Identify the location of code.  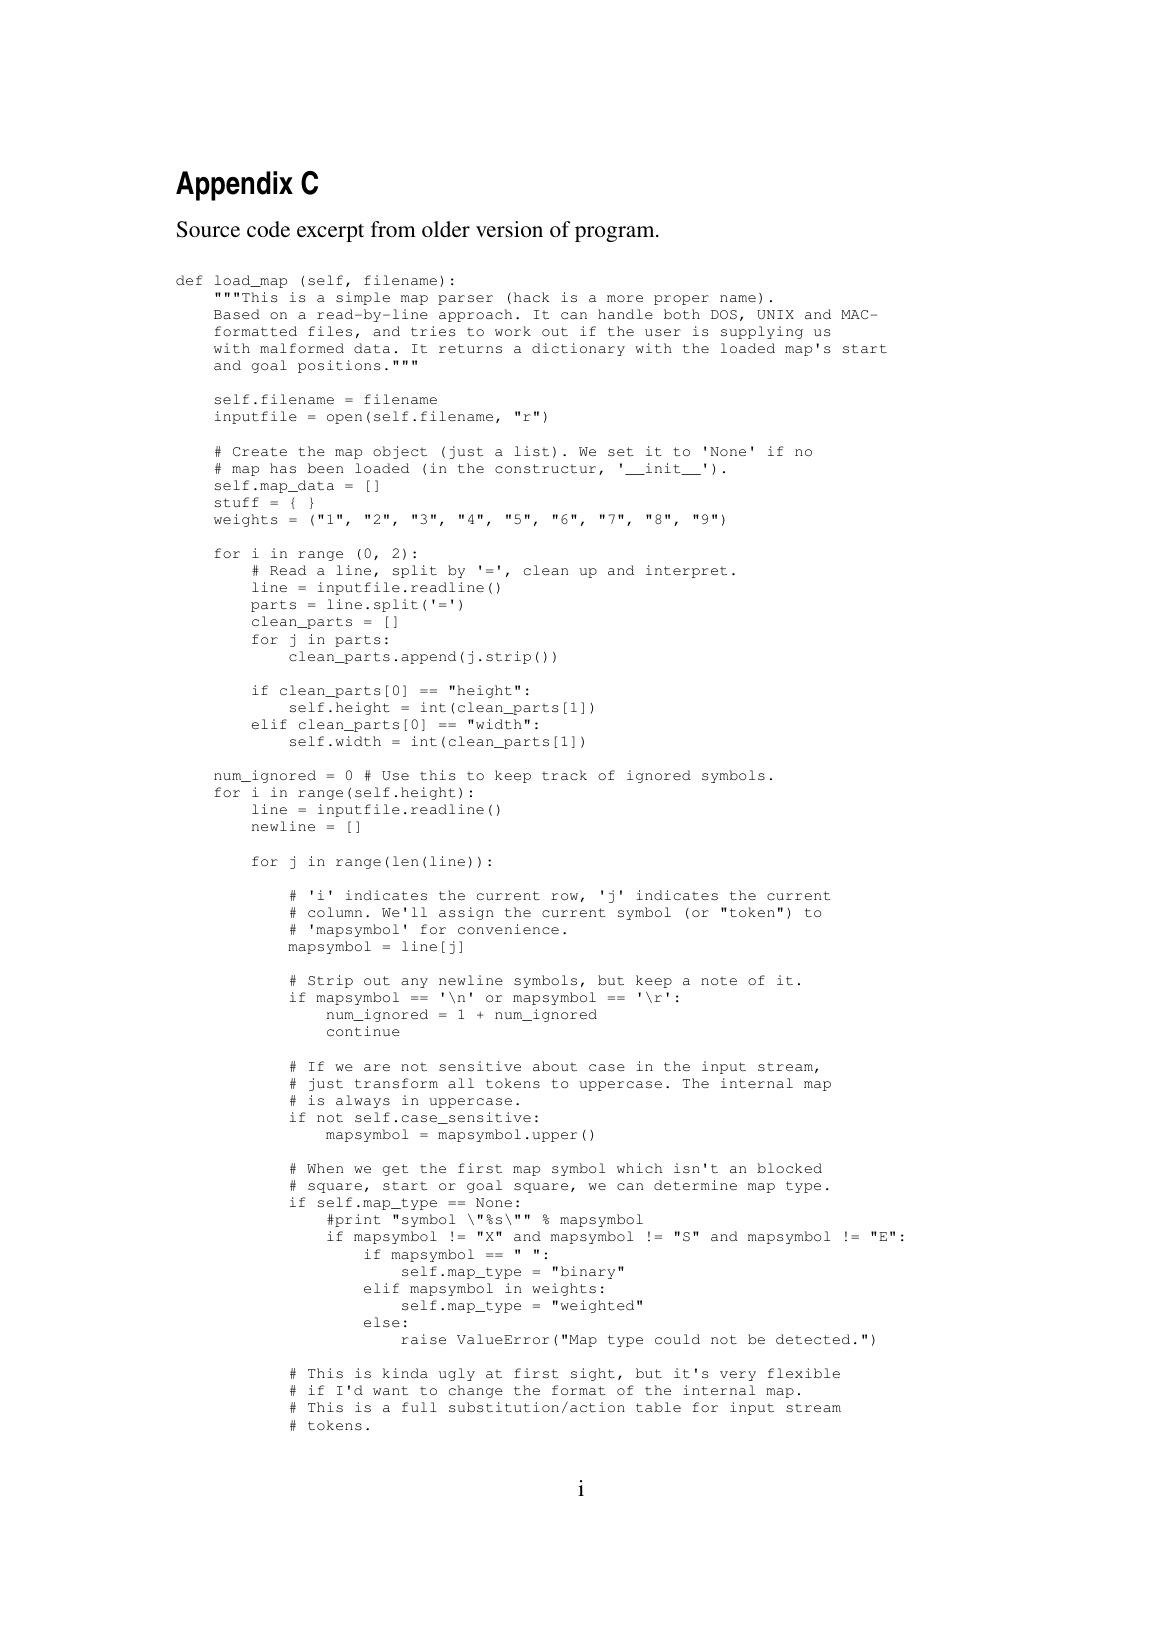
(268, 229).
